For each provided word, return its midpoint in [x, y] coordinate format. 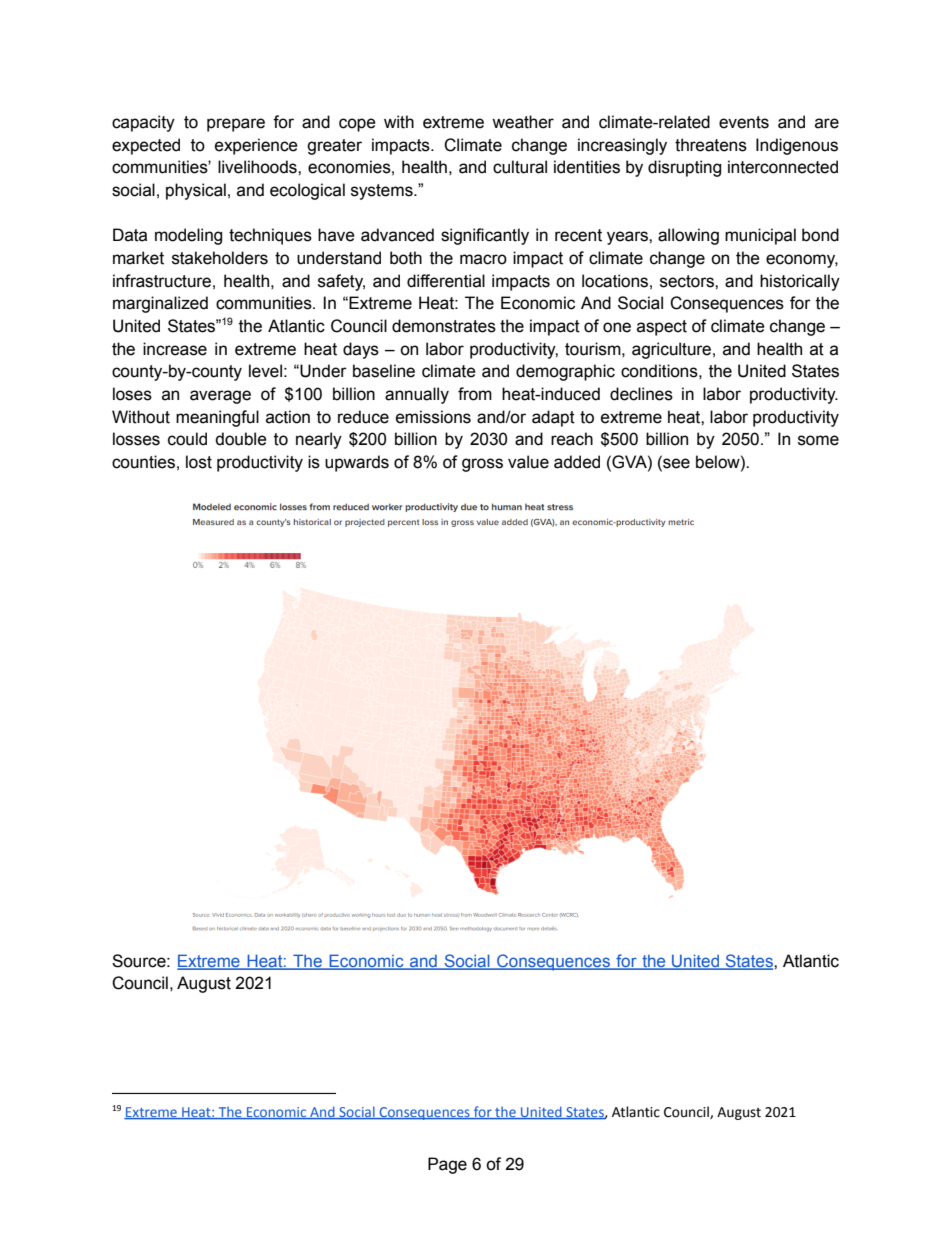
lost [199, 462]
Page [447, 1165]
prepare [236, 125]
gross [482, 465]
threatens [711, 145]
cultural [520, 167]
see [675, 462]
